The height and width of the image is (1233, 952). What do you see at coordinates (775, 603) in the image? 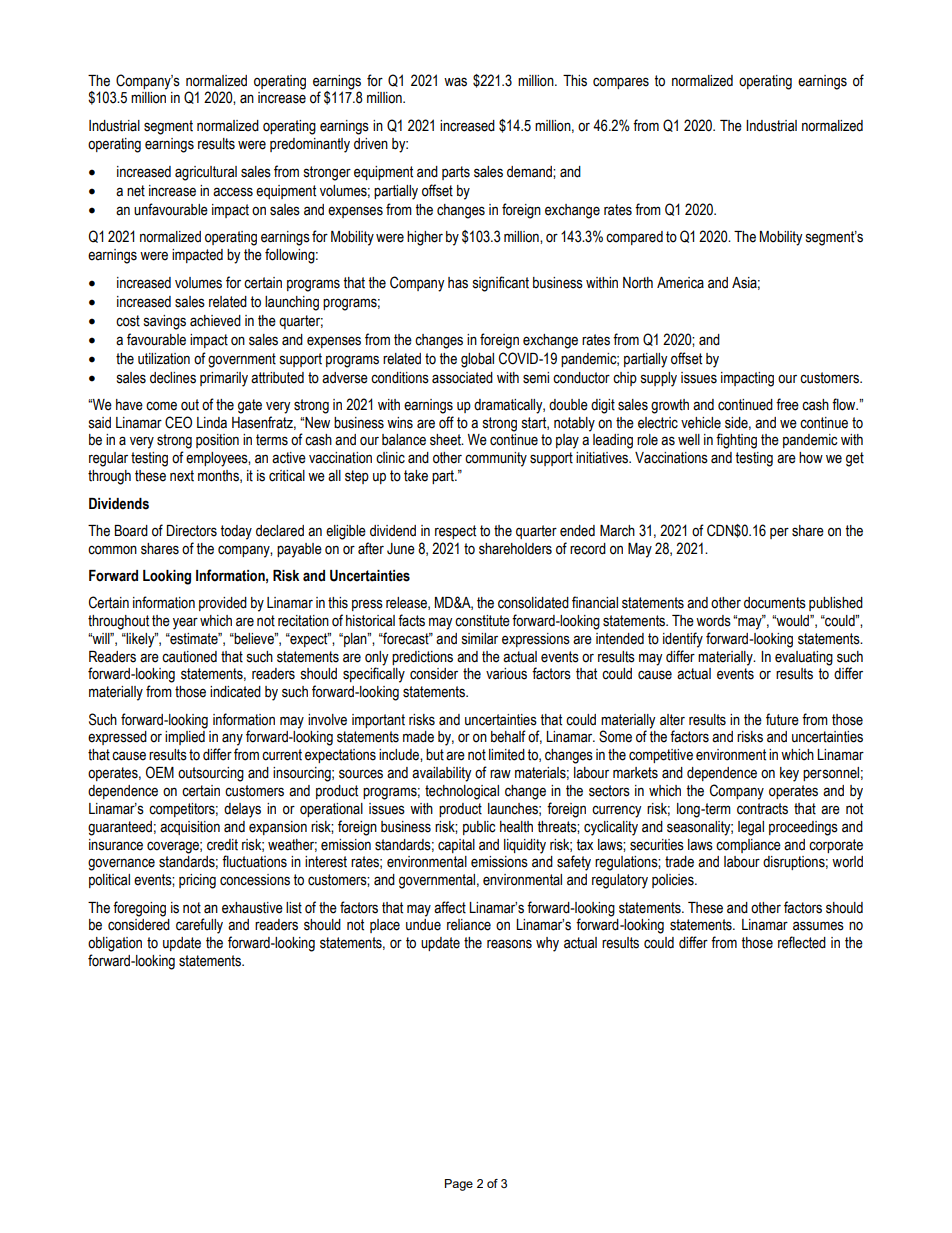
I see `documents` at bounding box center [775, 603].
